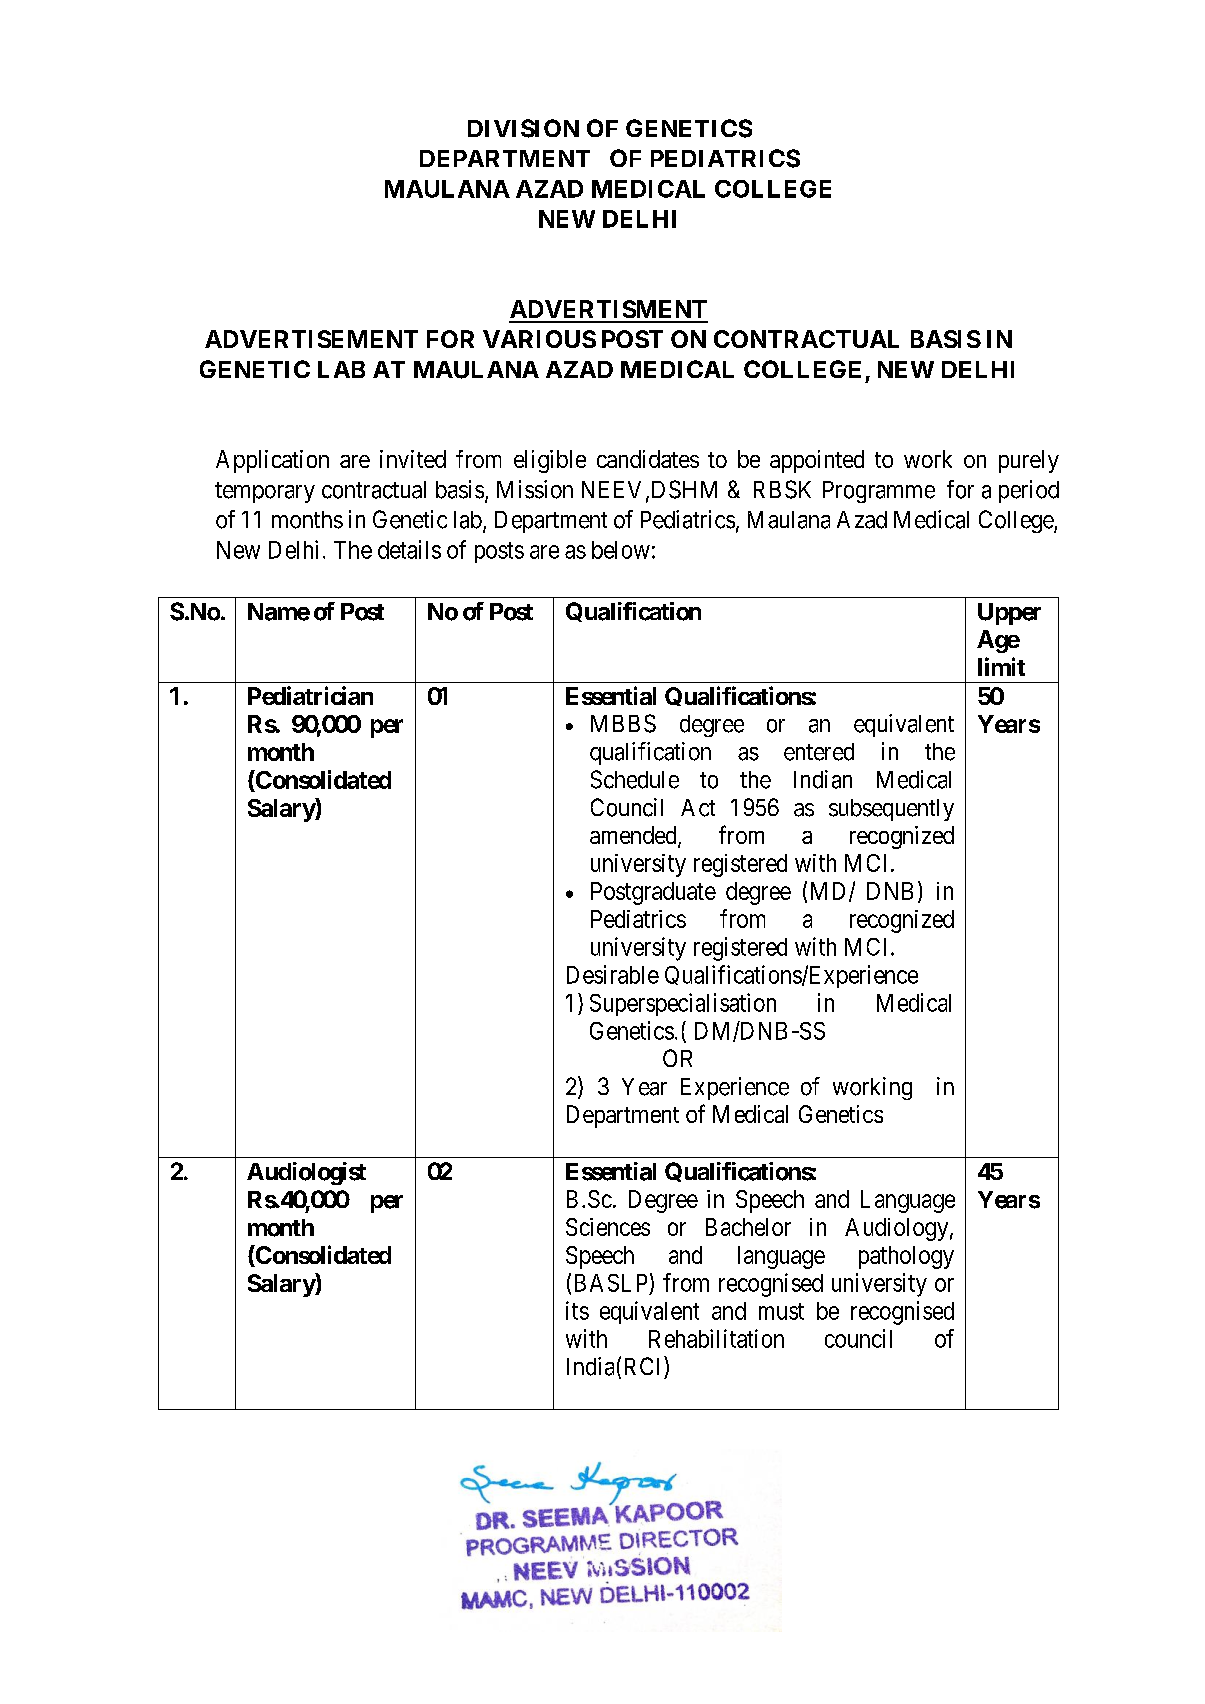 The height and width of the screenshot is (1704, 1205). I want to click on Audiologist, so click(306, 1173).
